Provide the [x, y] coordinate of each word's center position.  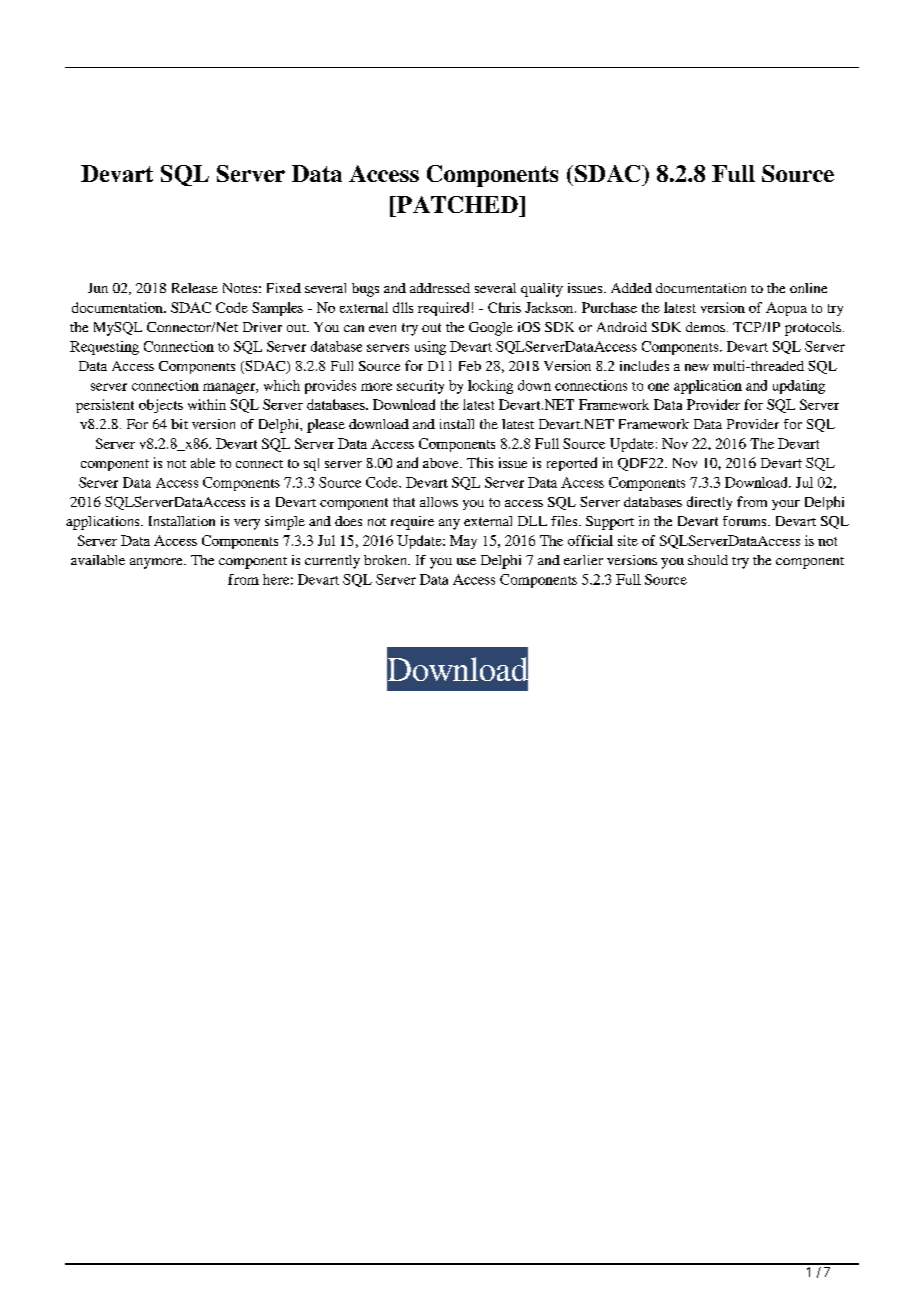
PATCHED [457, 204]
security [420, 387]
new [697, 367]
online [808, 288]
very [247, 524]
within [207, 404]
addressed [440, 288]
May [463, 542]
